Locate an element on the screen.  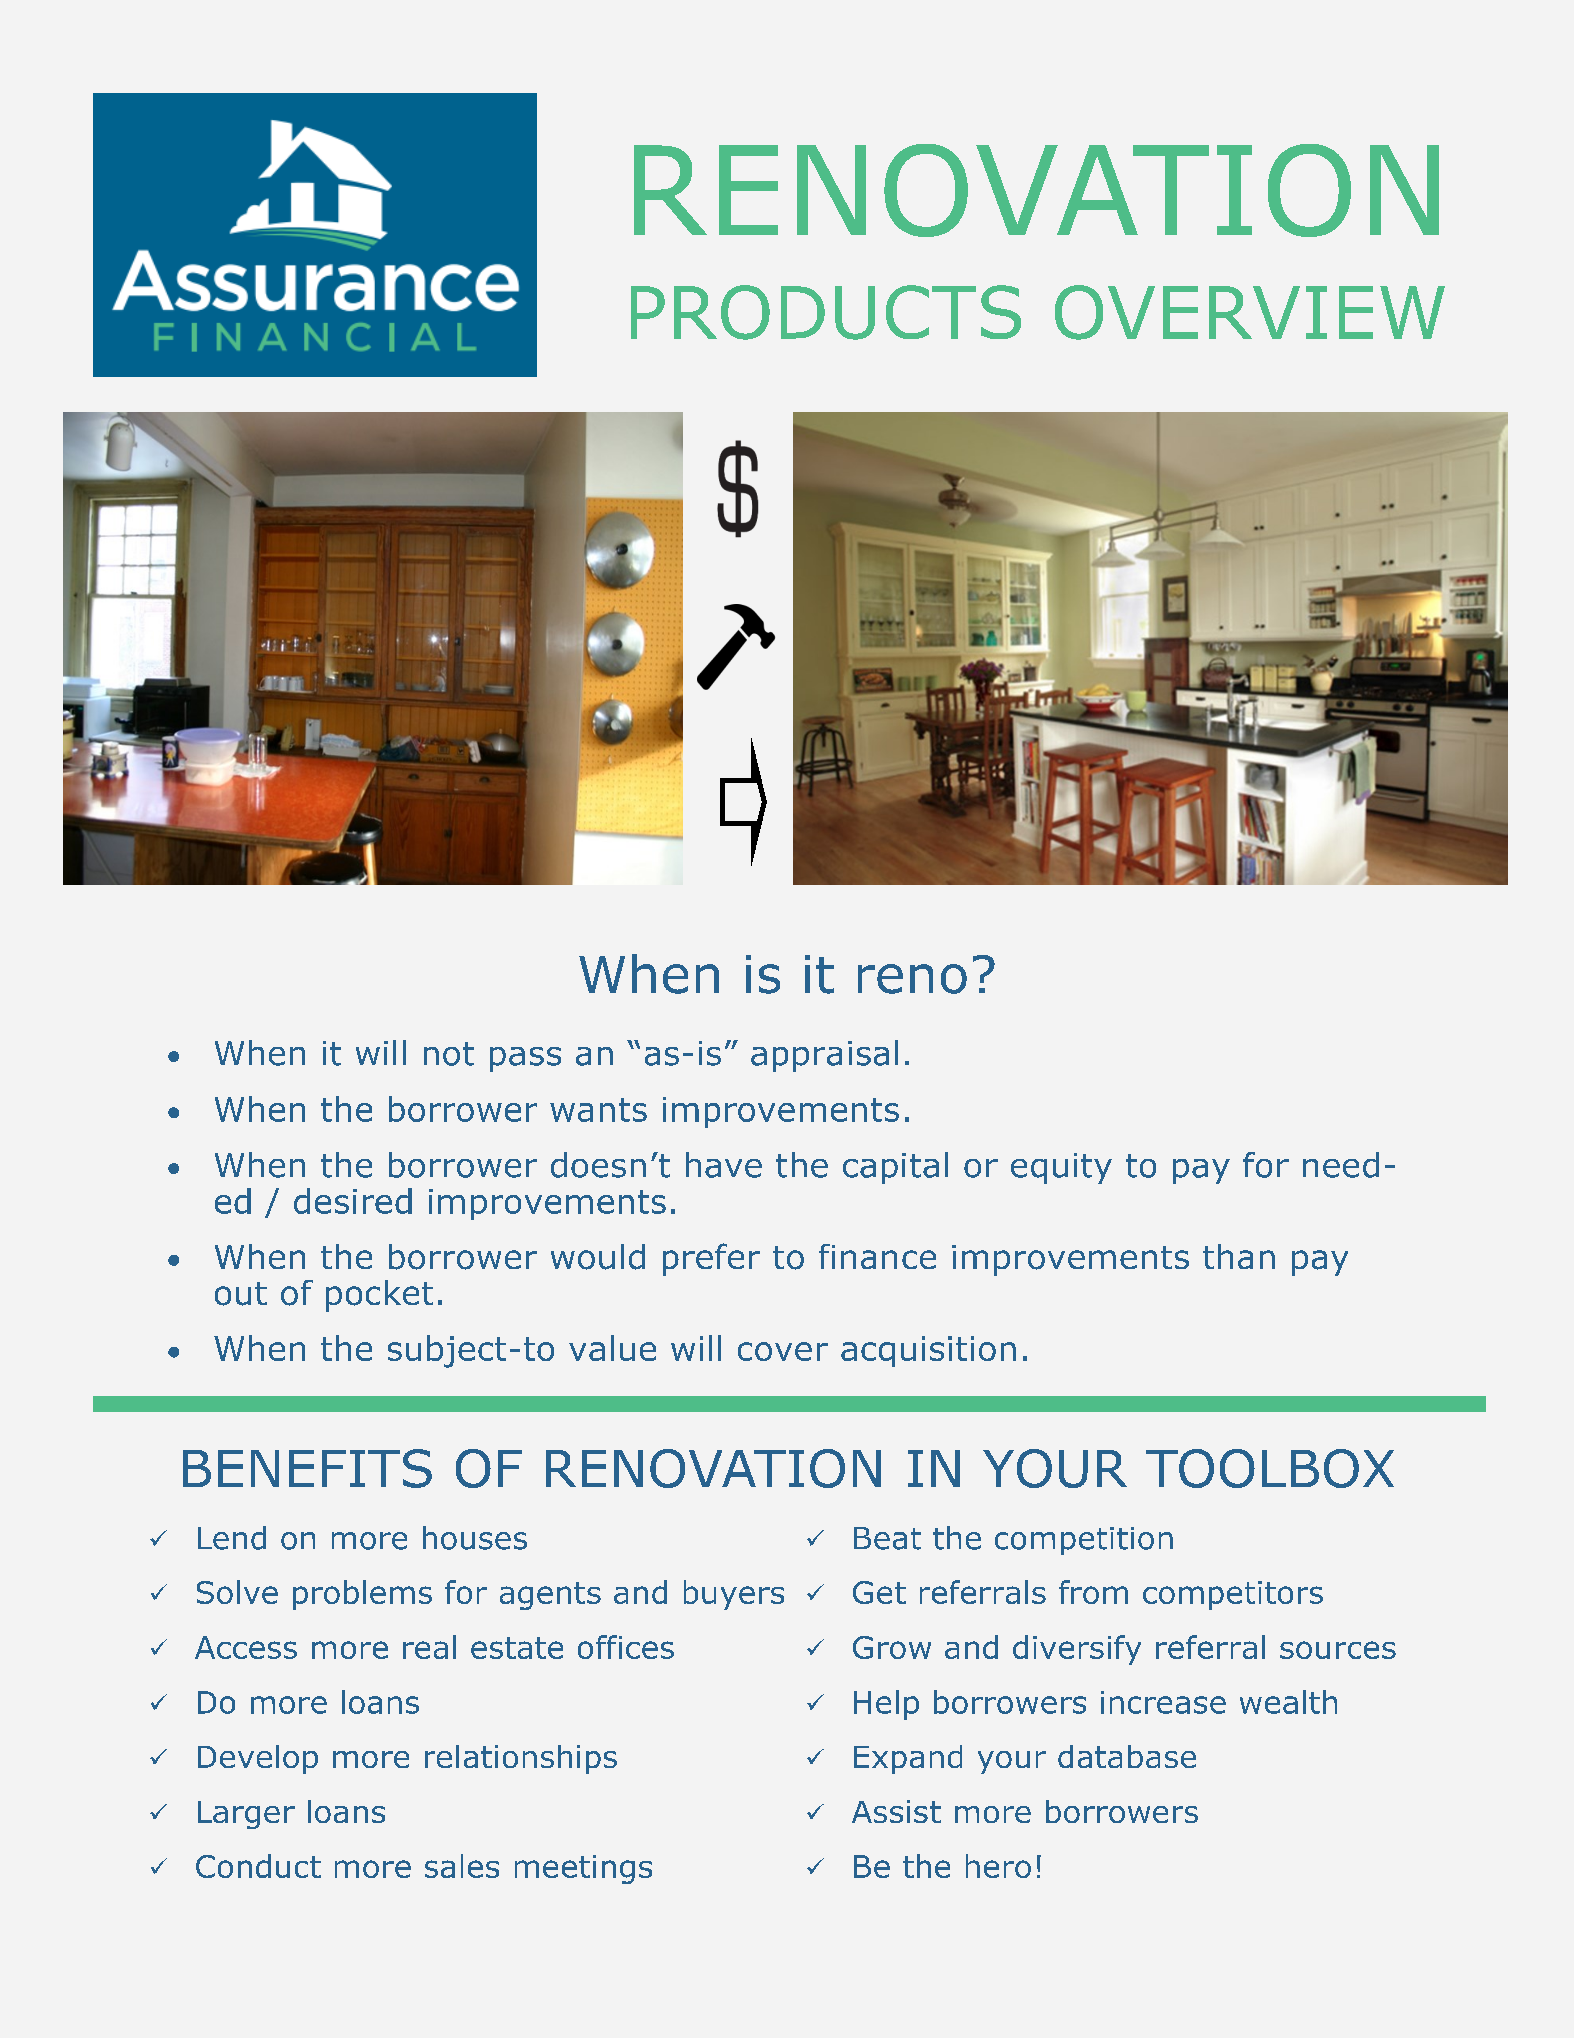
Assist is located at coordinates (896, 1811).
